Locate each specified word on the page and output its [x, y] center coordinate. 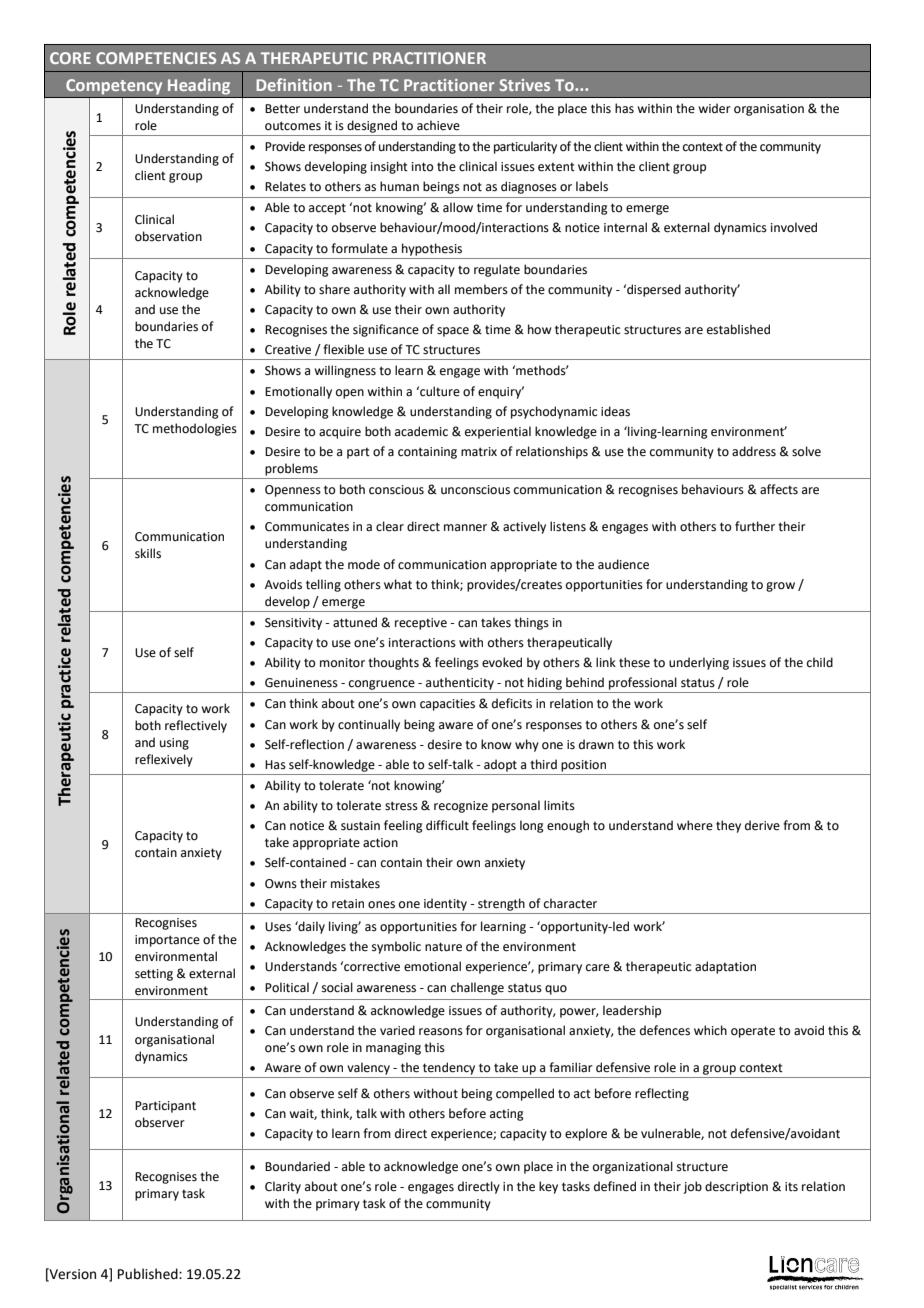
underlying [699, 663]
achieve [438, 125]
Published [149, 1274]
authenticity [460, 683]
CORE [70, 58]
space [453, 332]
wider [714, 108]
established [738, 329]
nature [443, 947]
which [710, 1030]
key [548, 1187]
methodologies [195, 429]
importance [167, 941]
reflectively [196, 726]
